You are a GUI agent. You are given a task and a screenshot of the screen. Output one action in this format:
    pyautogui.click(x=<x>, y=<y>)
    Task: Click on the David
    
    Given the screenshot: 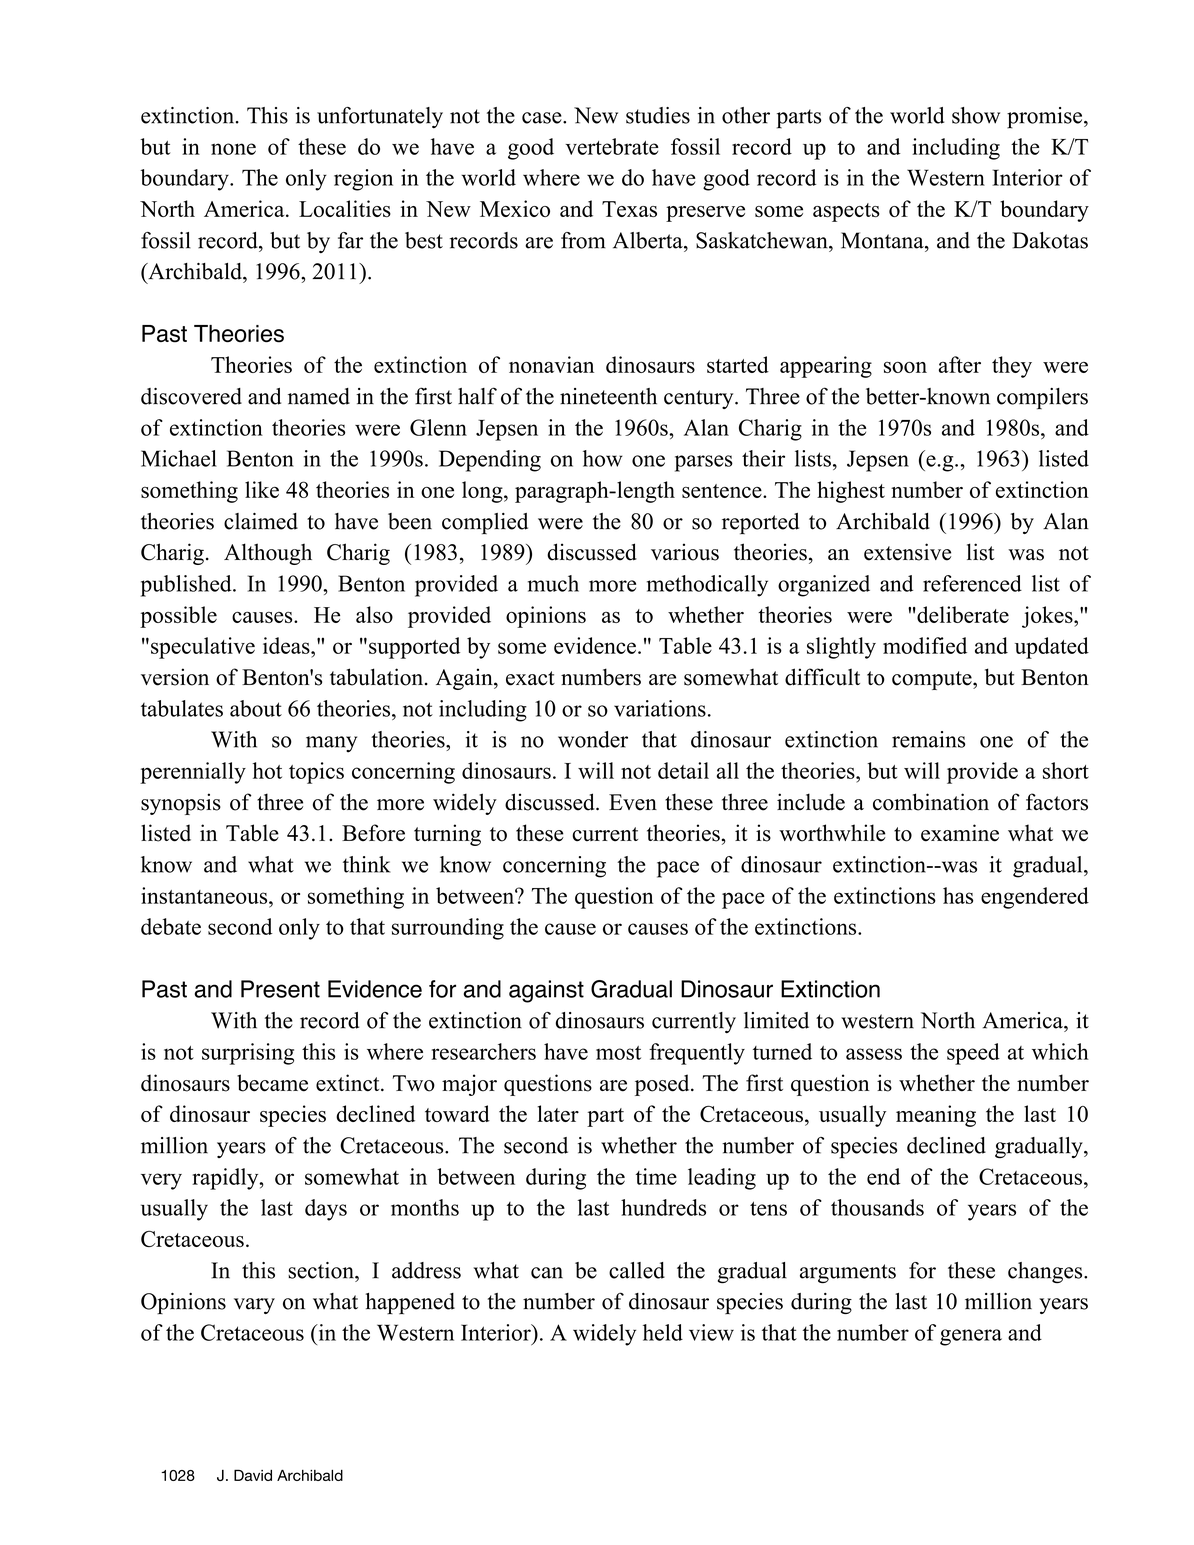 What is the action you would take?
    pyautogui.click(x=253, y=1475)
